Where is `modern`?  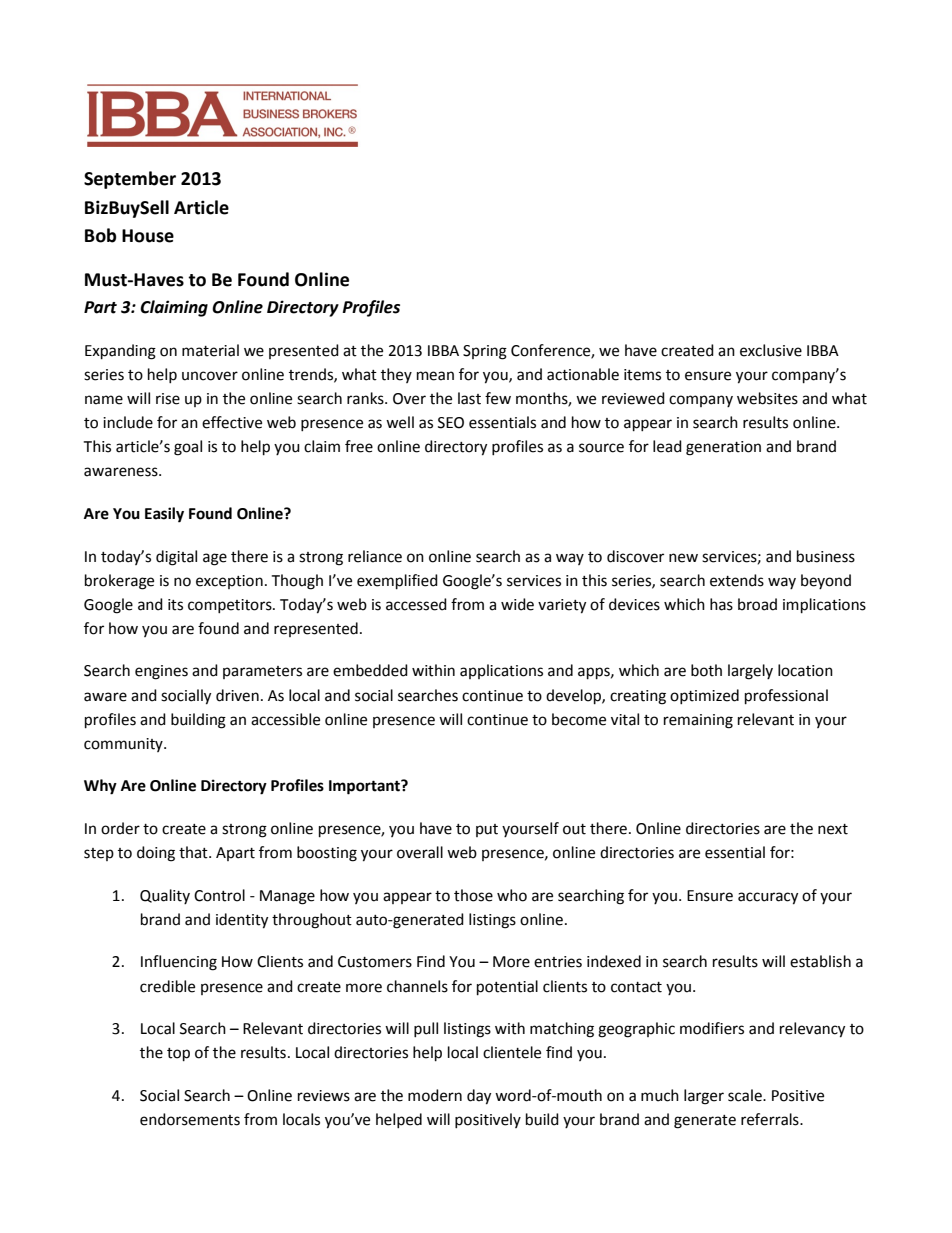 modern is located at coordinates (435, 1095).
